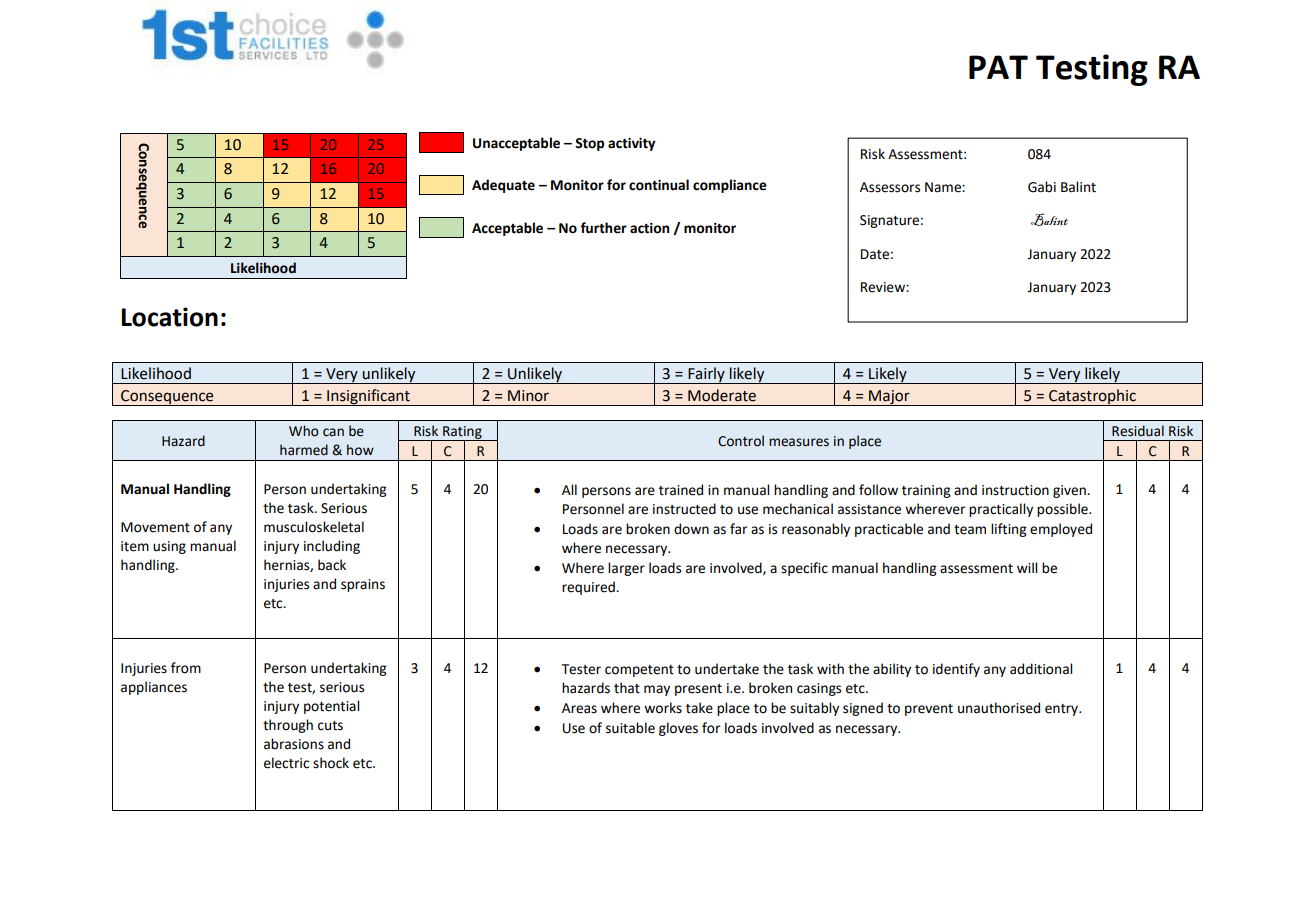  What do you see at coordinates (294, 744) in the screenshot?
I see `abrasions` at bounding box center [294, 744].
